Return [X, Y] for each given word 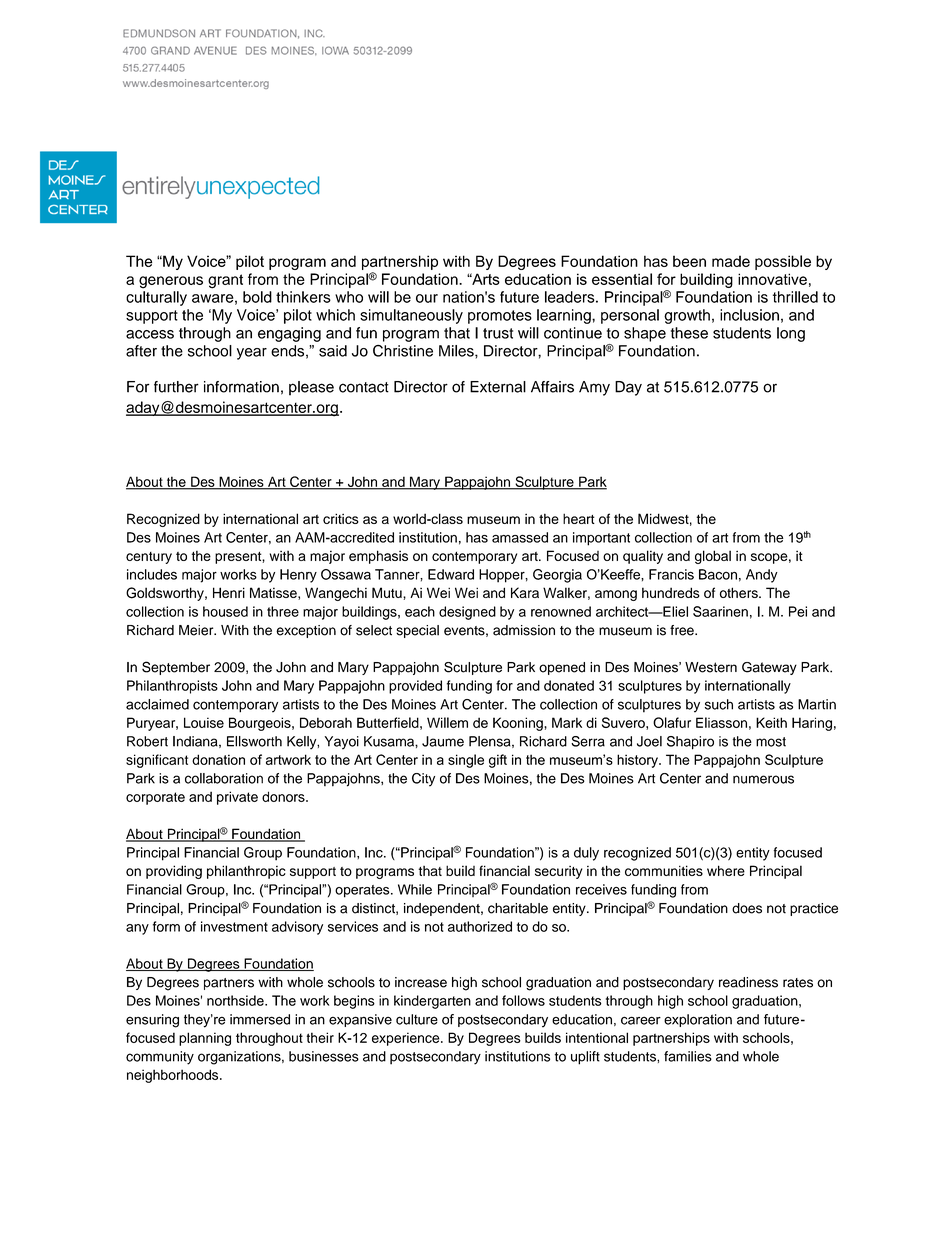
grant [225, 281]
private [237, 798]
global [713, 557]
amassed [520, 537]
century [149, 558]
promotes [500, 317]
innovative [772, 279]
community [160, 1058]
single [466, 761]
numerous [763, 779]
